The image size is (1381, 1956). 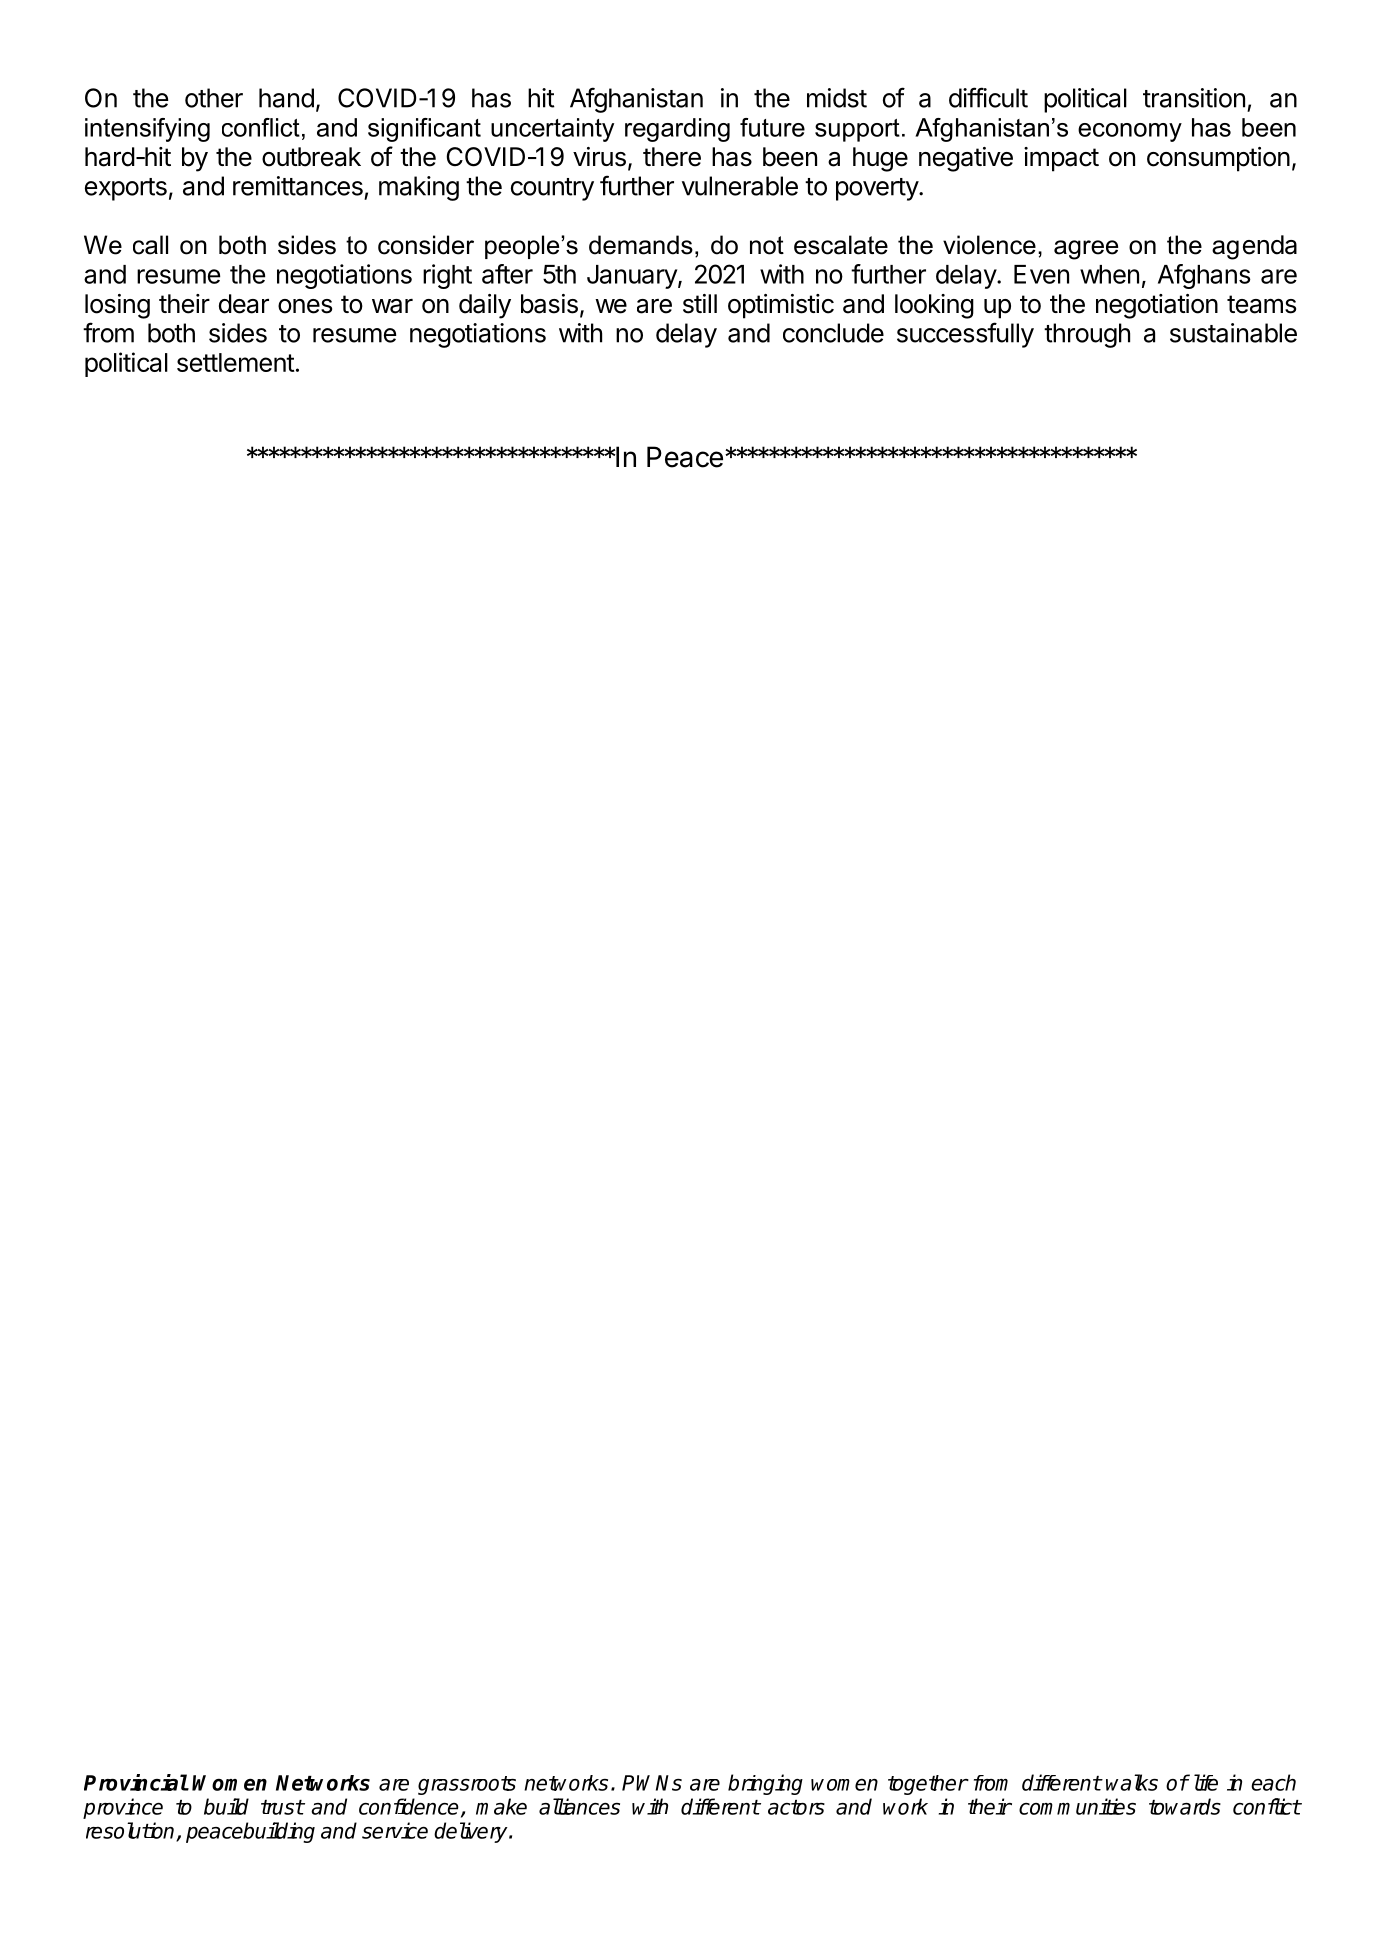 What do you see at coordinates (136, 1782) in the image?
I see `Provincial` at bounding box center [136, 1782].
